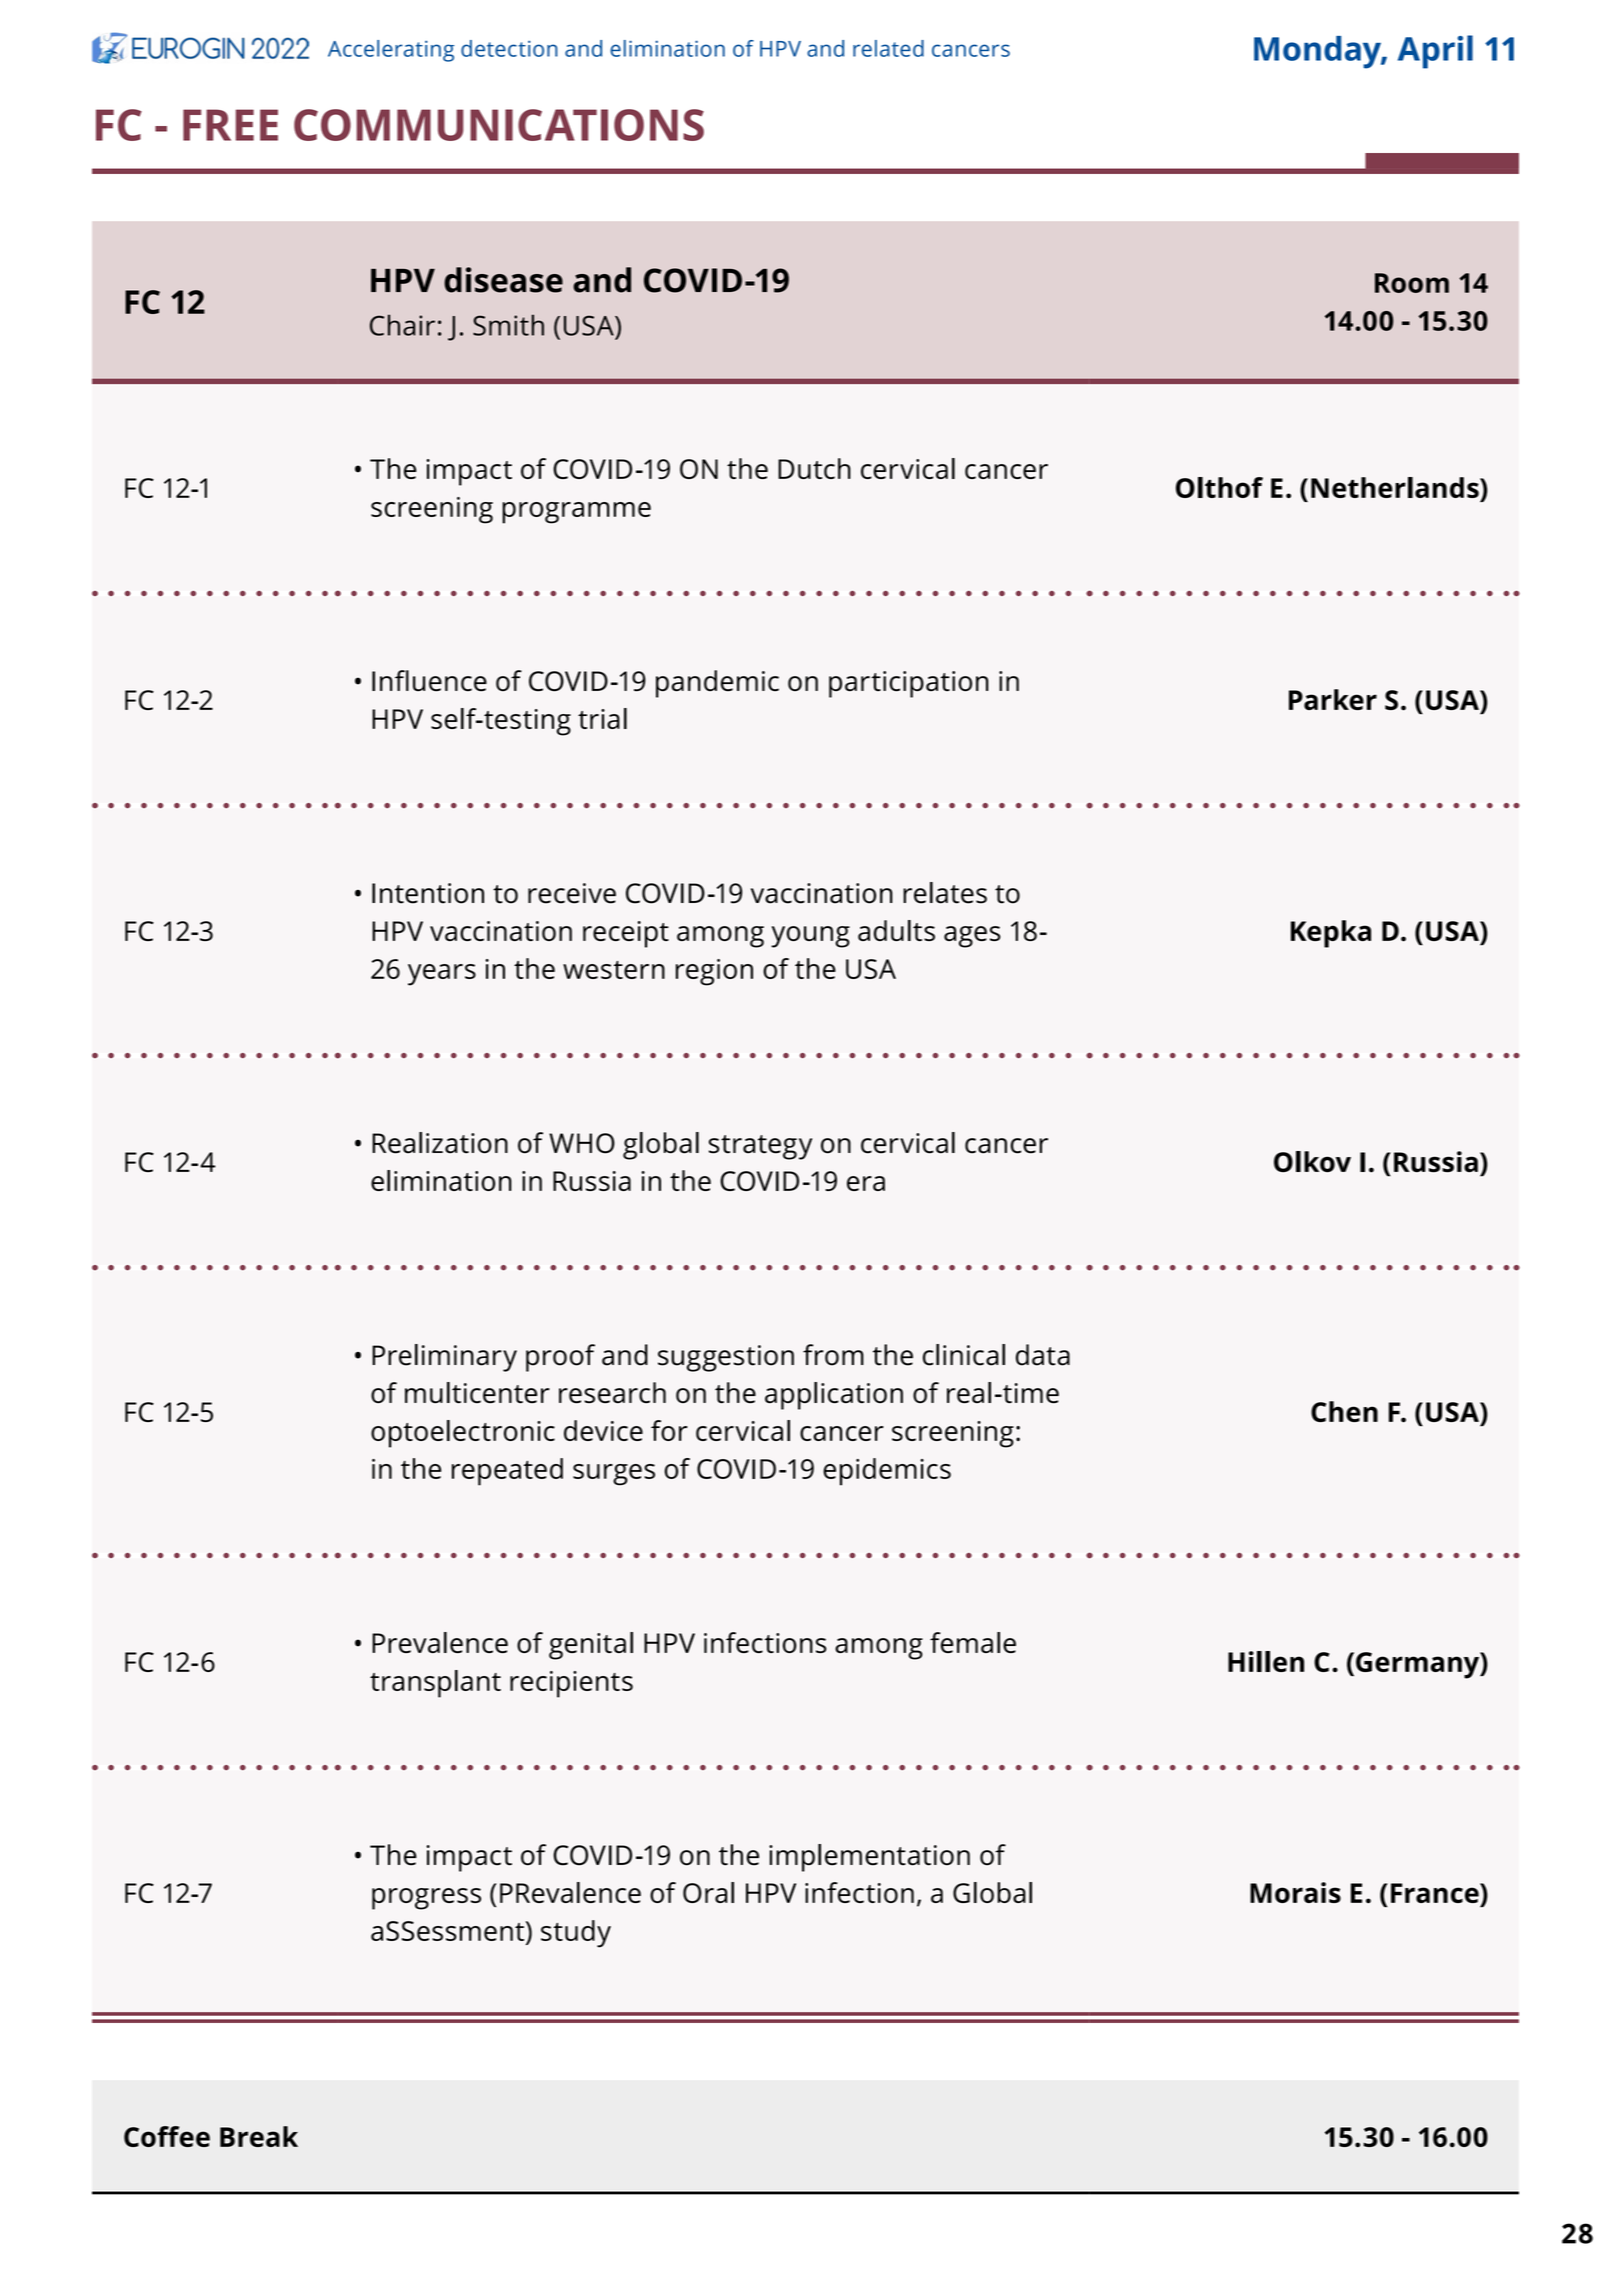 Image resolution: width=1611 pixels, height=2279 pixels. Describe the element at coordinates (1333, 699) in the image. I see `Parker` at that location.
